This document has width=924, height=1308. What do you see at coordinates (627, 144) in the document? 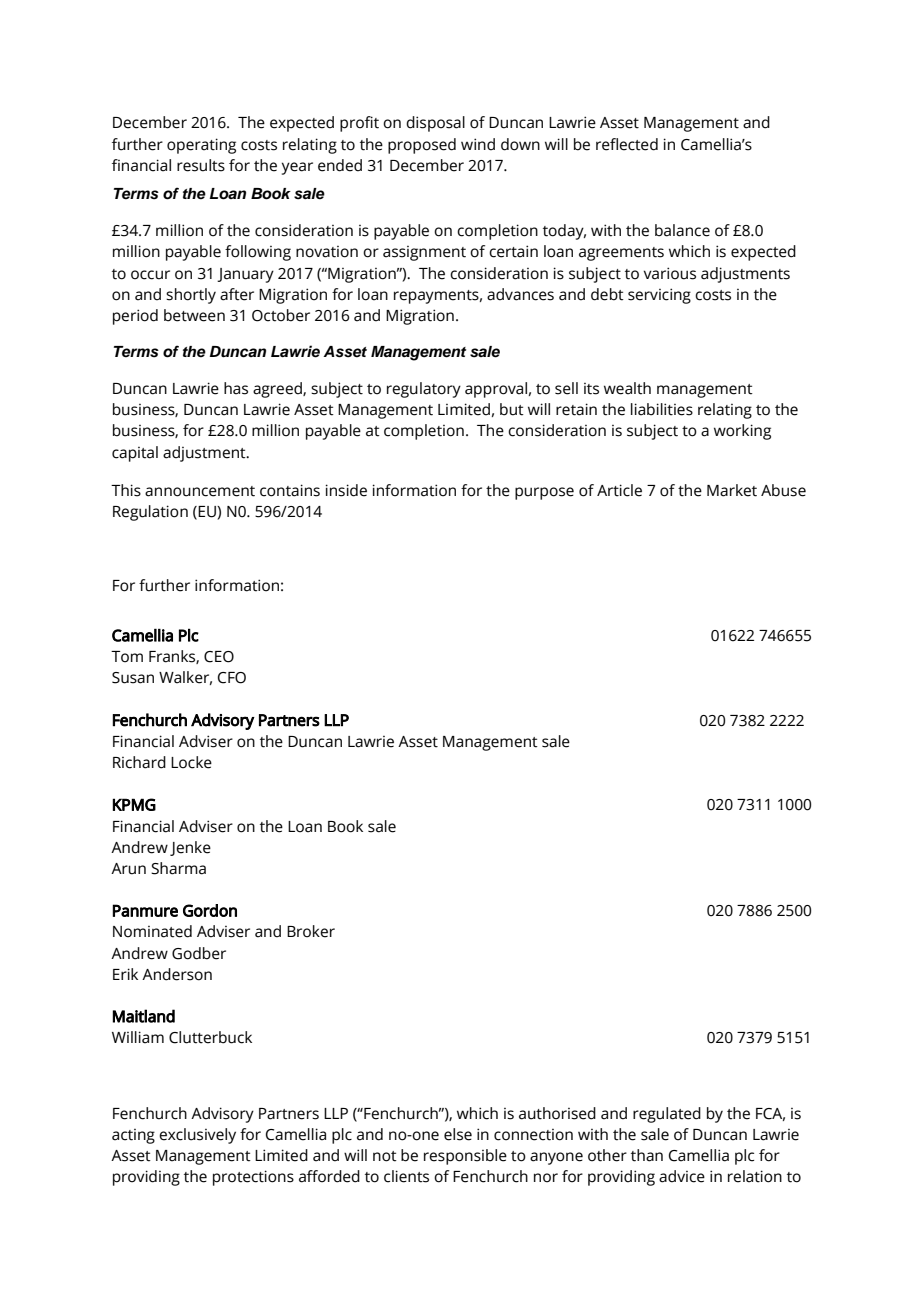
I see `reflected` at bounding box center [627, 144].
